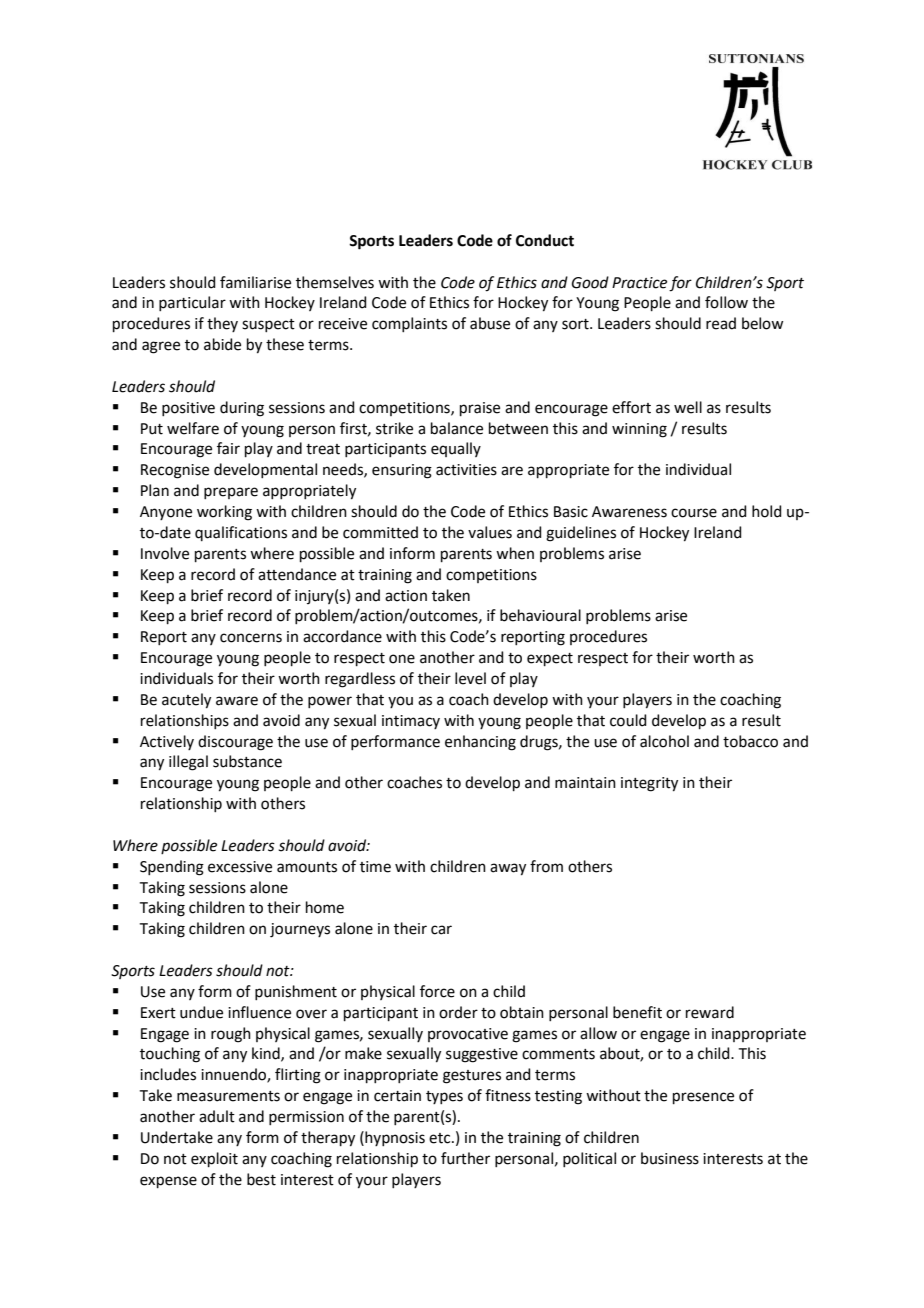 This page has height=1308, width=924. I want to click on follow, so click(726, 302).
